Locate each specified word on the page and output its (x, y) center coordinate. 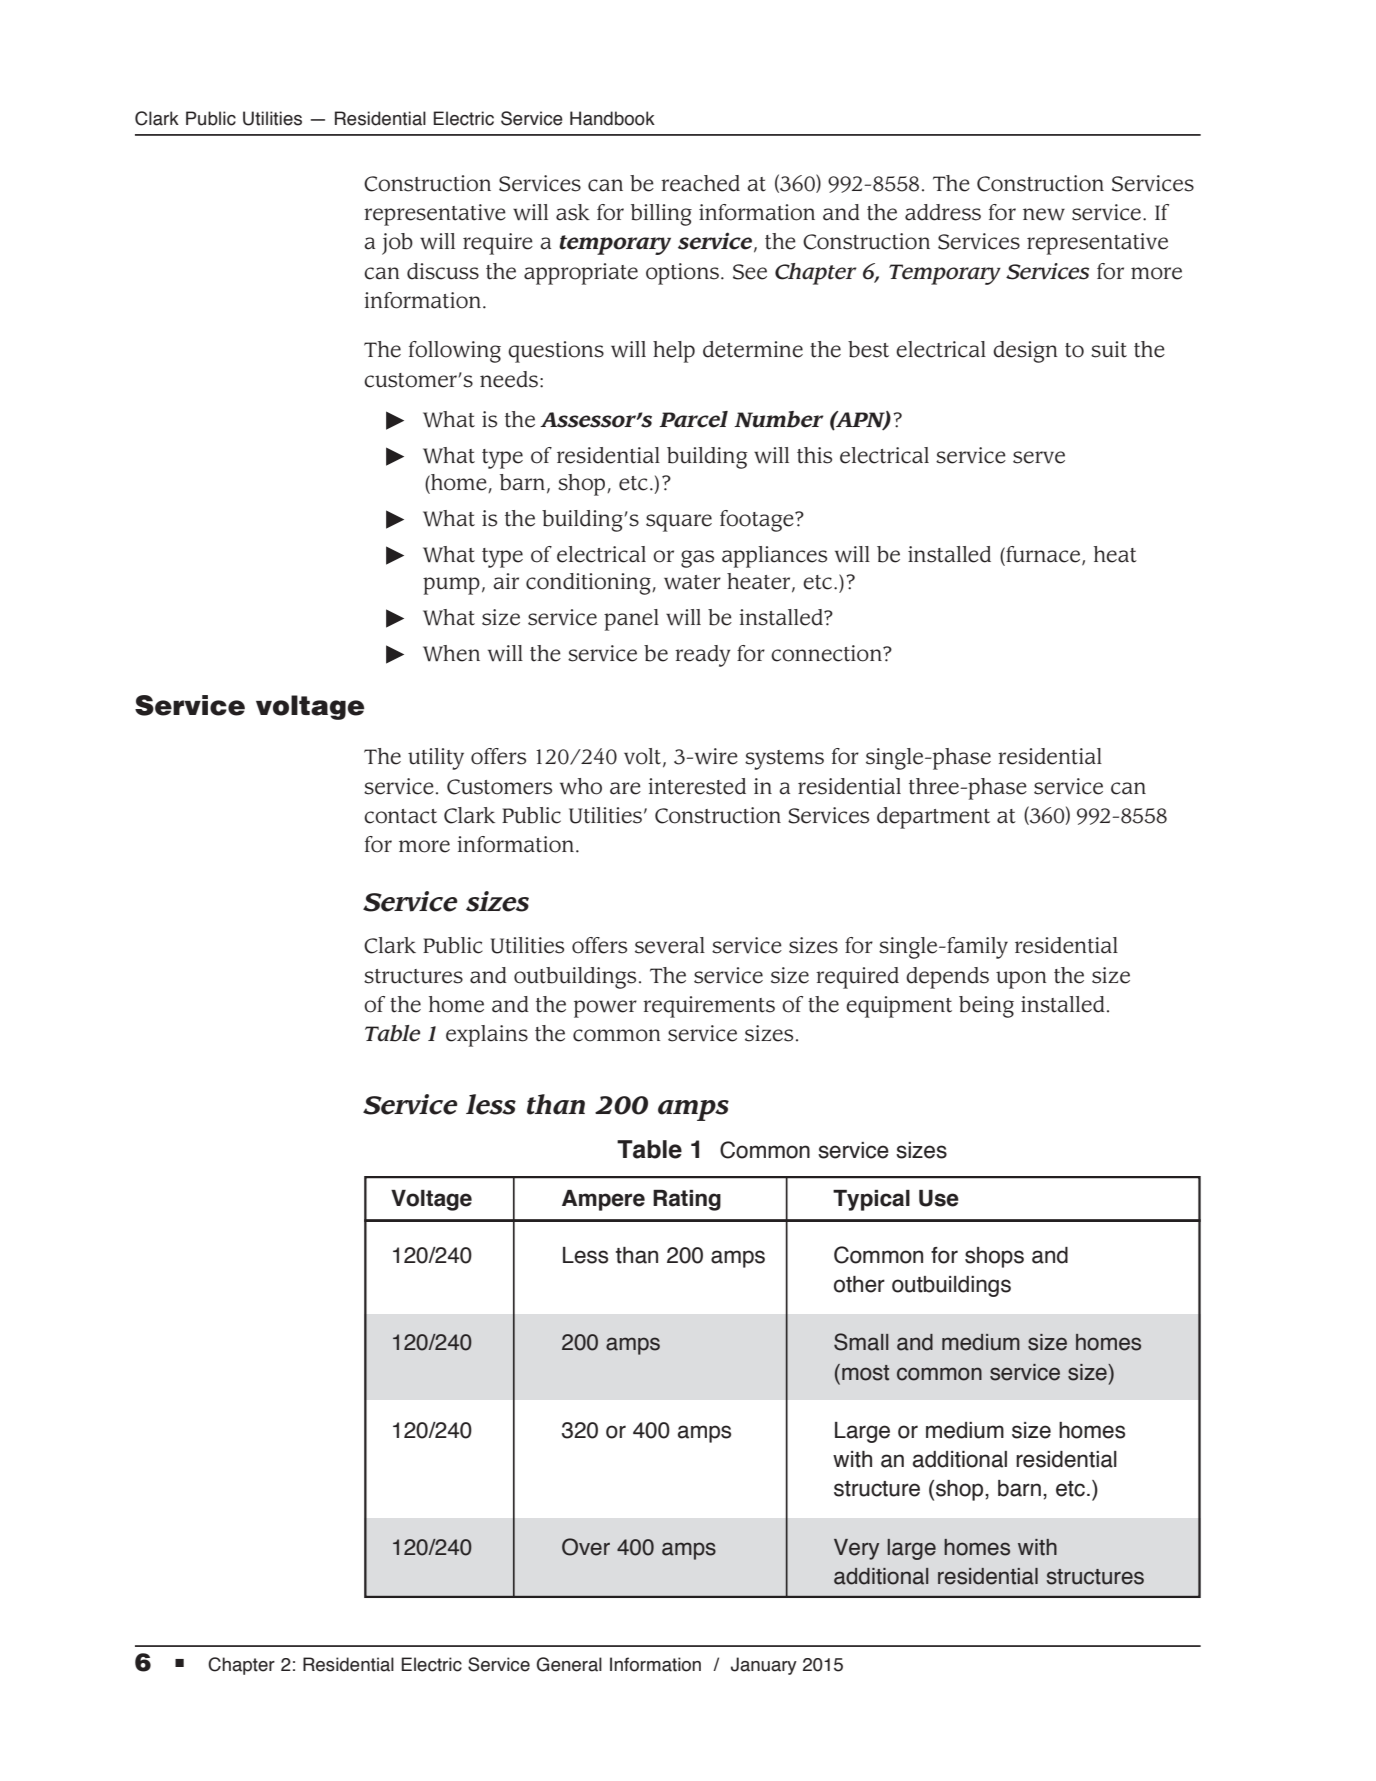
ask (573, 212)
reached (700, 183)
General (569, 1664)
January (764, 1666)
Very (856, 1549)
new (1044, 214)
